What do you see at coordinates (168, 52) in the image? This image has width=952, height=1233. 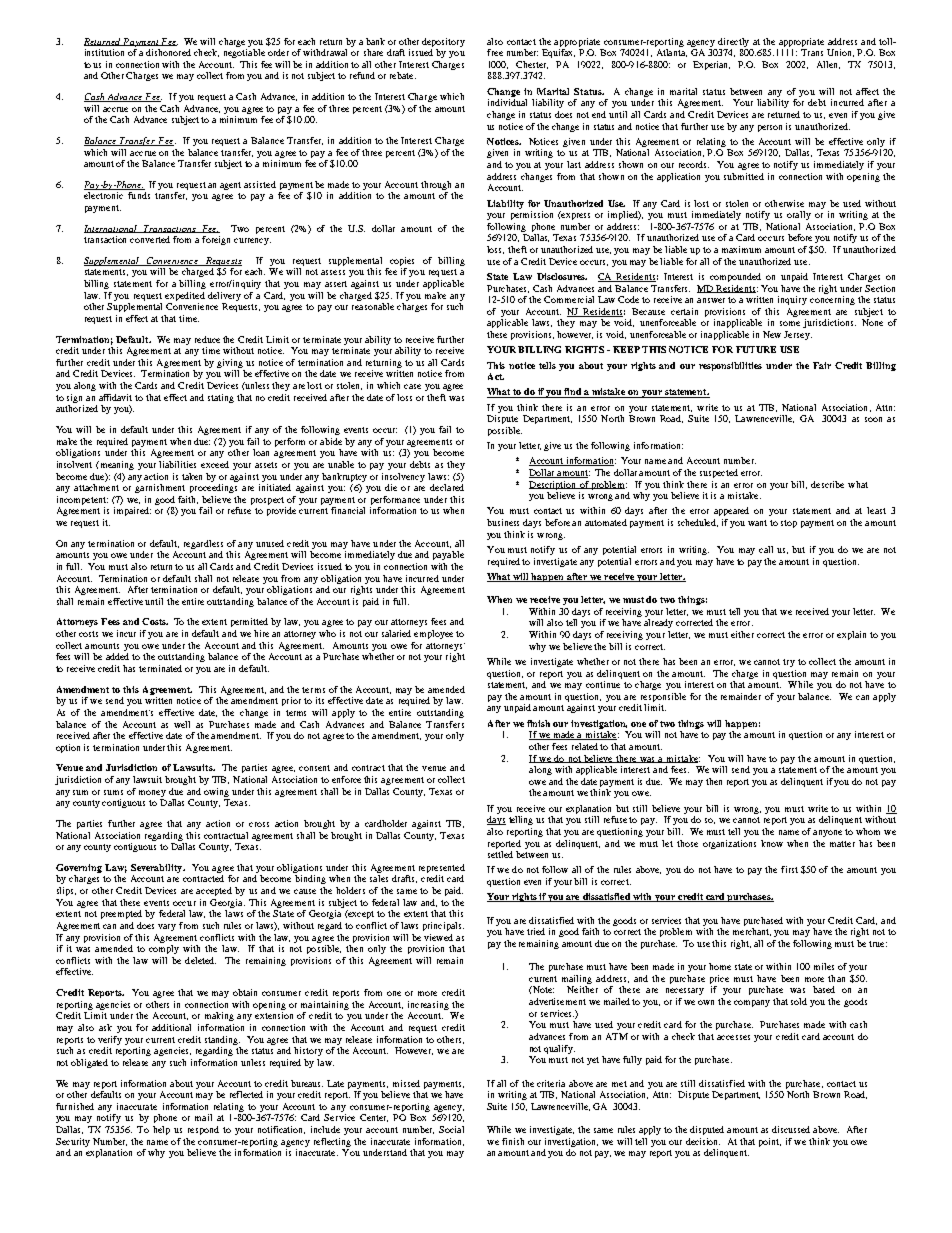 I see `dishonored` at bounding box center [168, 52].
